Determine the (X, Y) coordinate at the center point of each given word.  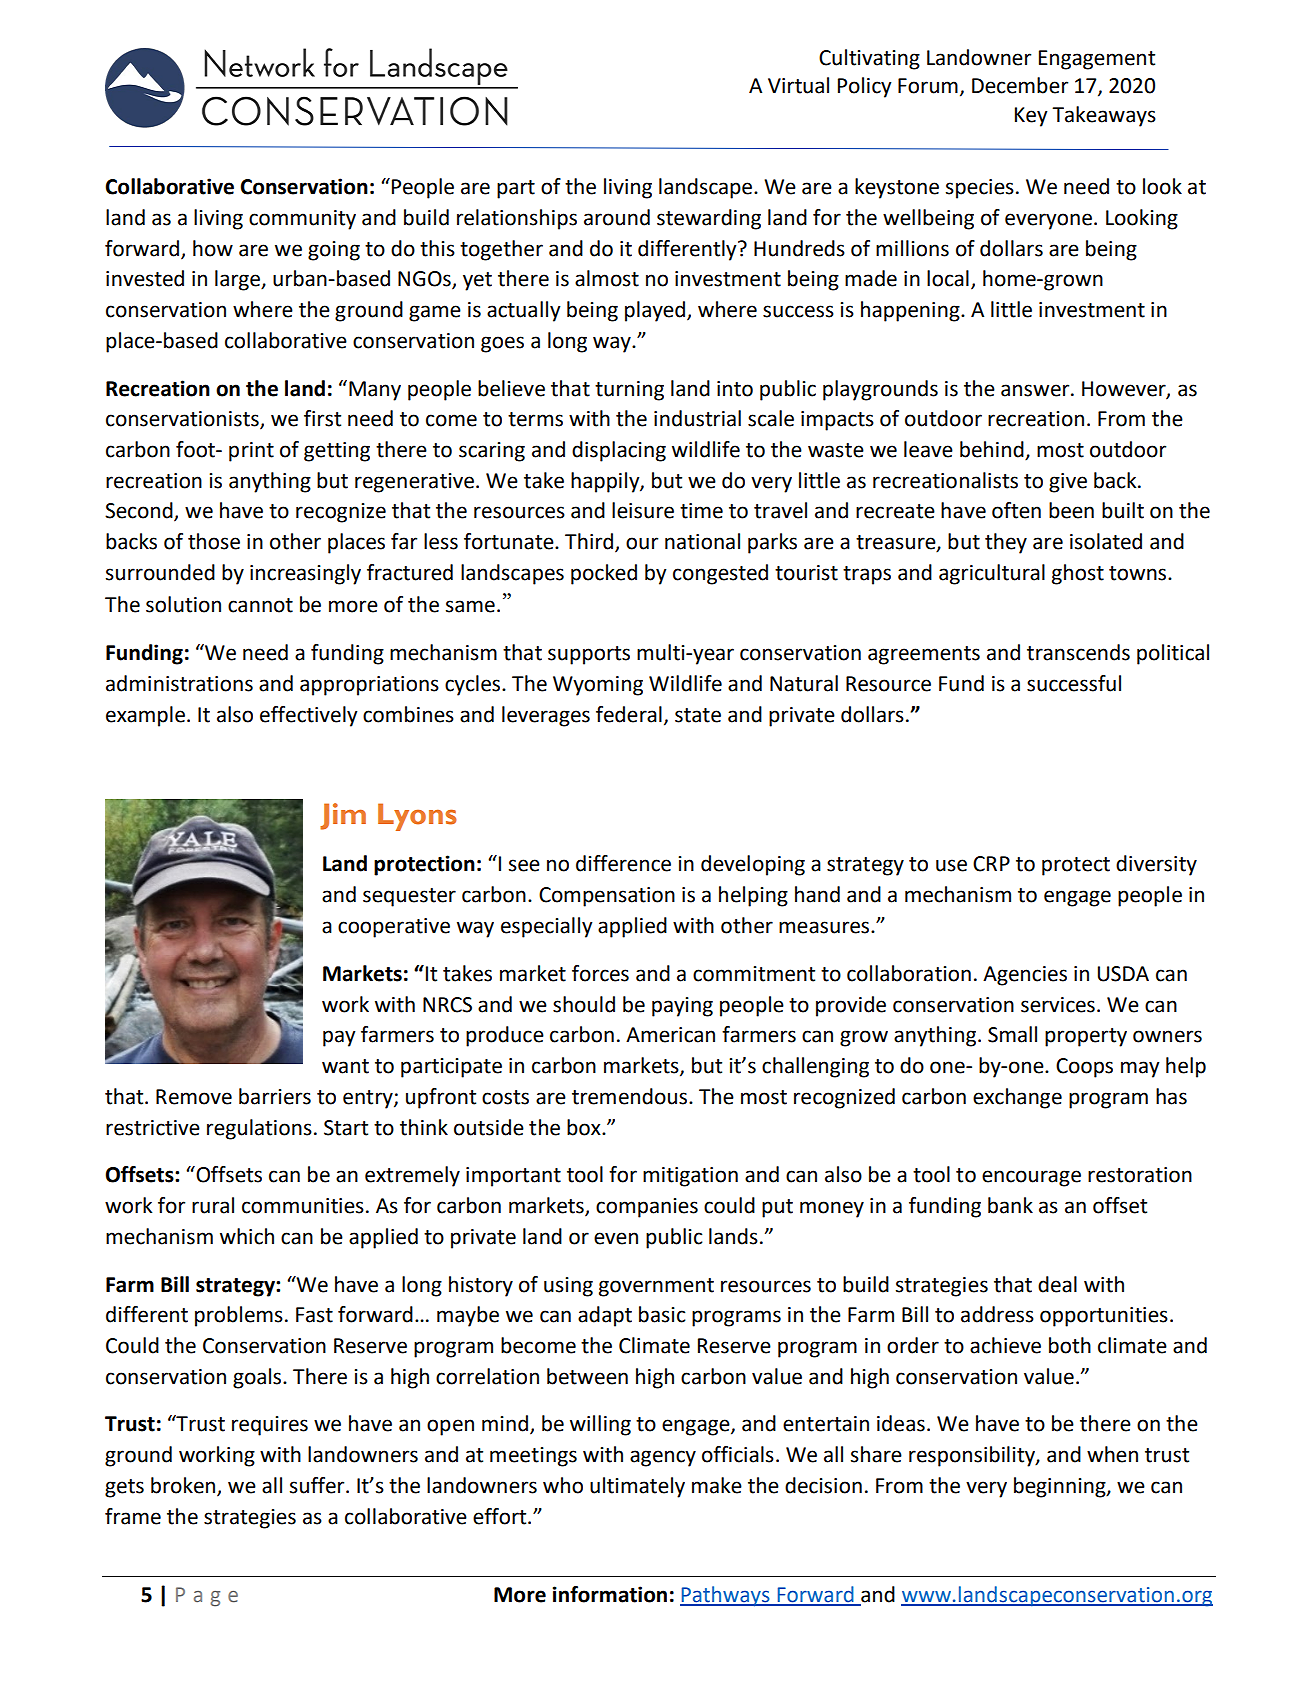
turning (629, 391)
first (322, 418)
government (656, 1287)
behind (993, 450)
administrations (179, 683)
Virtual (798, 85)
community (302, 220)
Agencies (1025, 976)
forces (600, 973)
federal (629, 714)
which (247, 1236)
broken (184, 1486)
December (1020, 85)
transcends (1078, 652)
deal (1057, 1284)
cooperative (394, 928)
